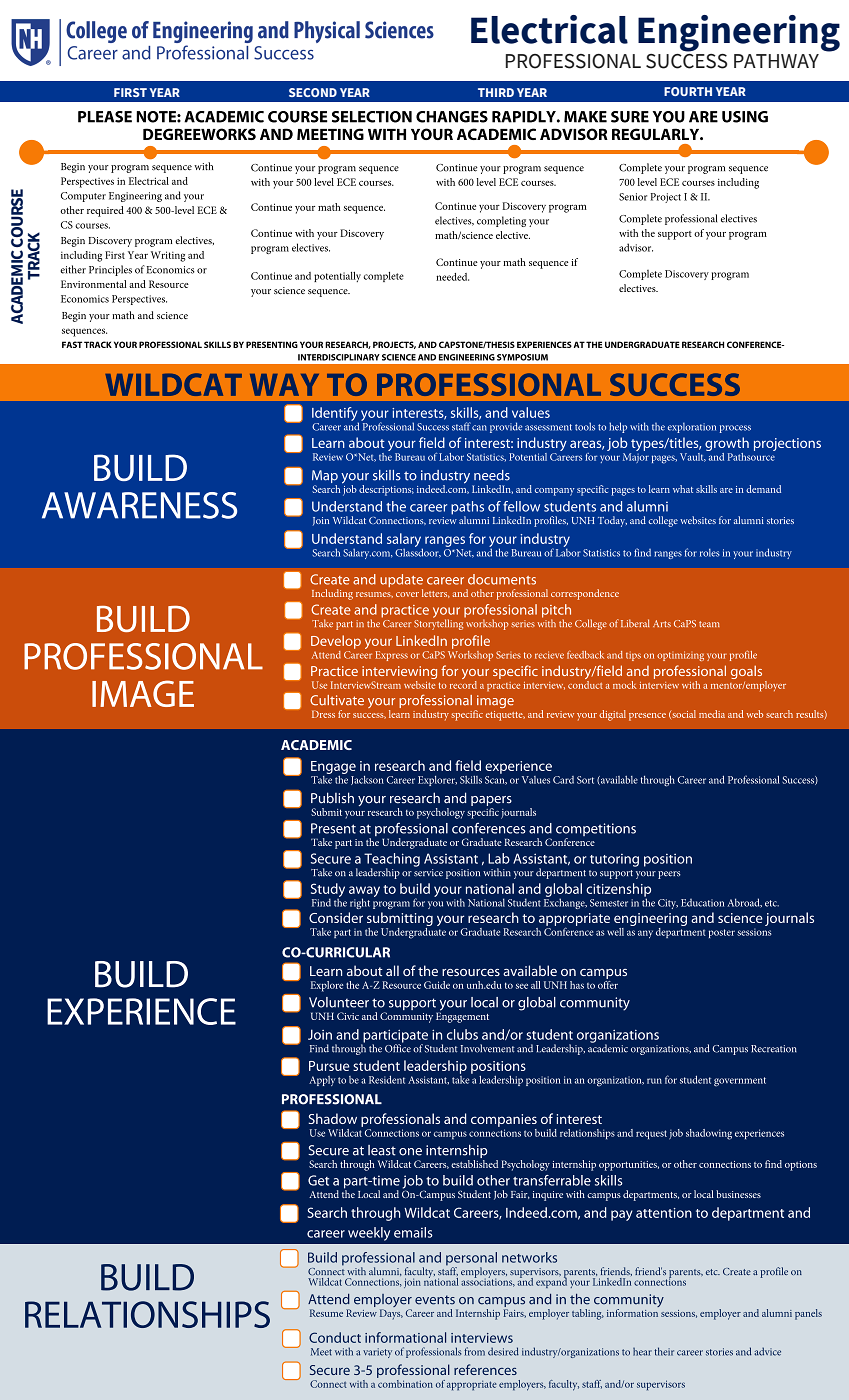  I want to click on from, so click(474, 1351).
